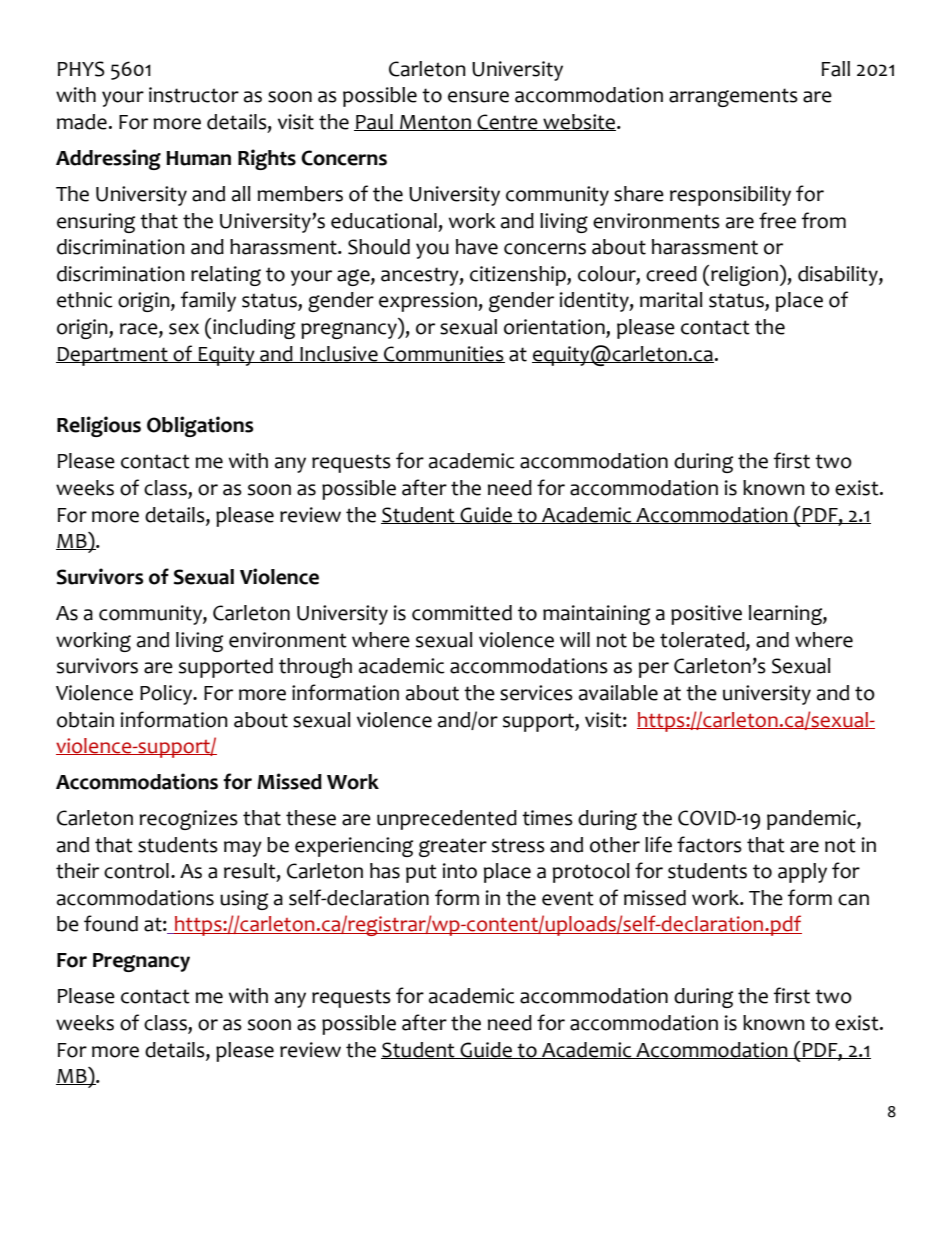  What do you see at coordinates (462, 613) in the page?
I see `committed` at bounding box center [462, 613].
